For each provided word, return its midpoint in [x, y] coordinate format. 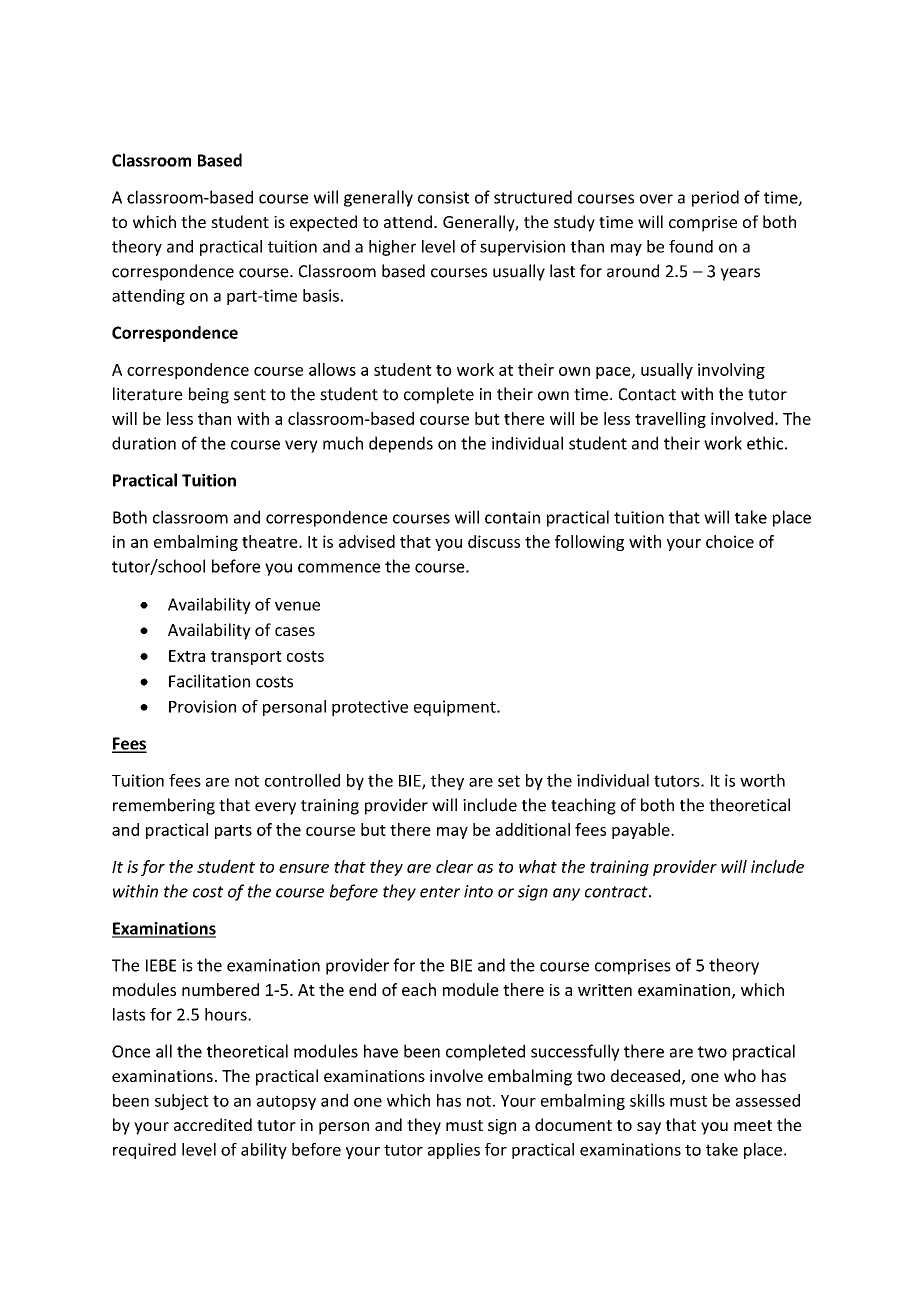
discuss [494, 541]
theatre [271, 541]
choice [730, 541]
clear [454, 866]
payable [642, 831]
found [691, 246]
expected [323, 223]
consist [443, 197]
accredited [213, 1124]
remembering [164, 806]
